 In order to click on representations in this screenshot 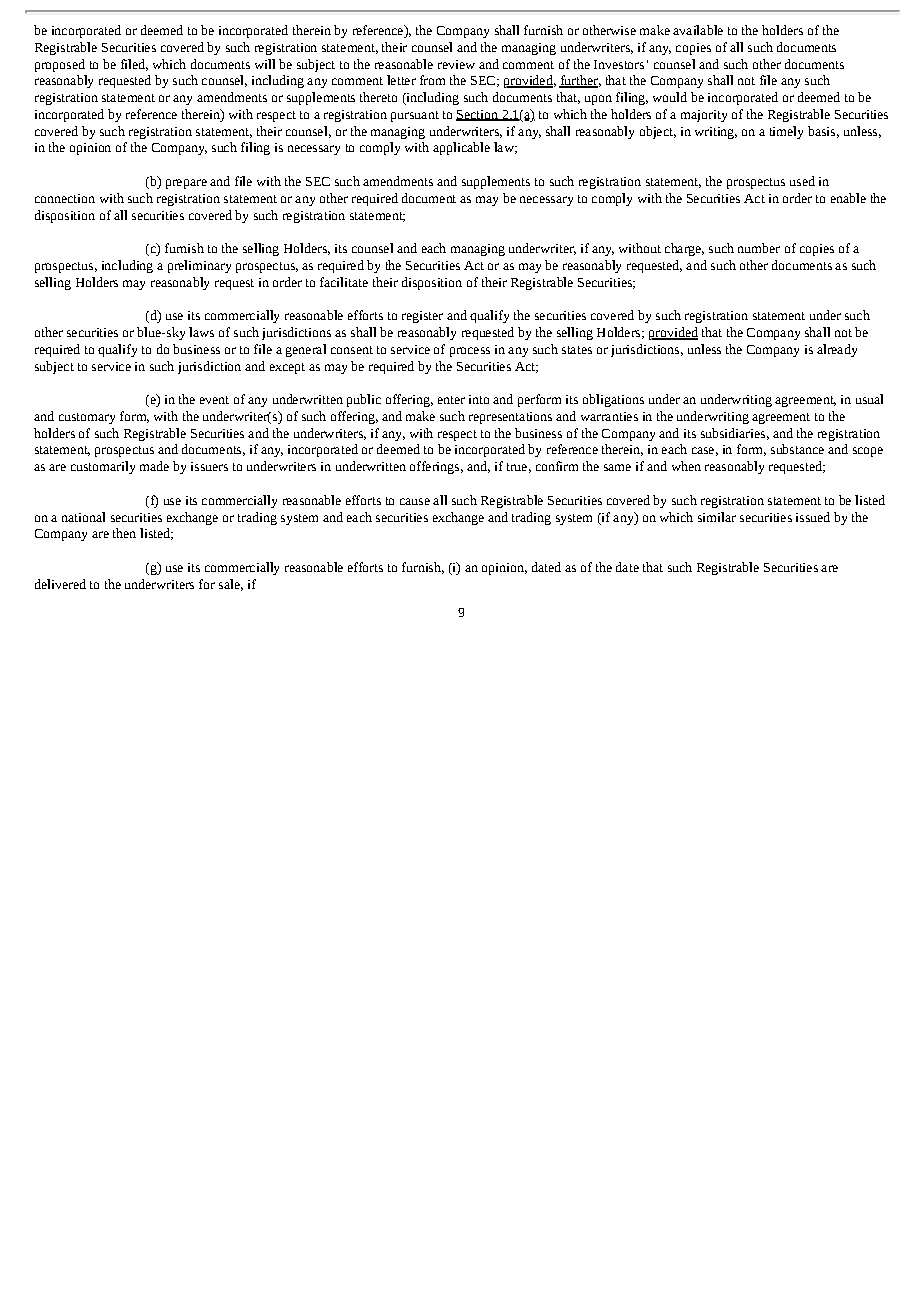, I will do `click(510, 418)`.
